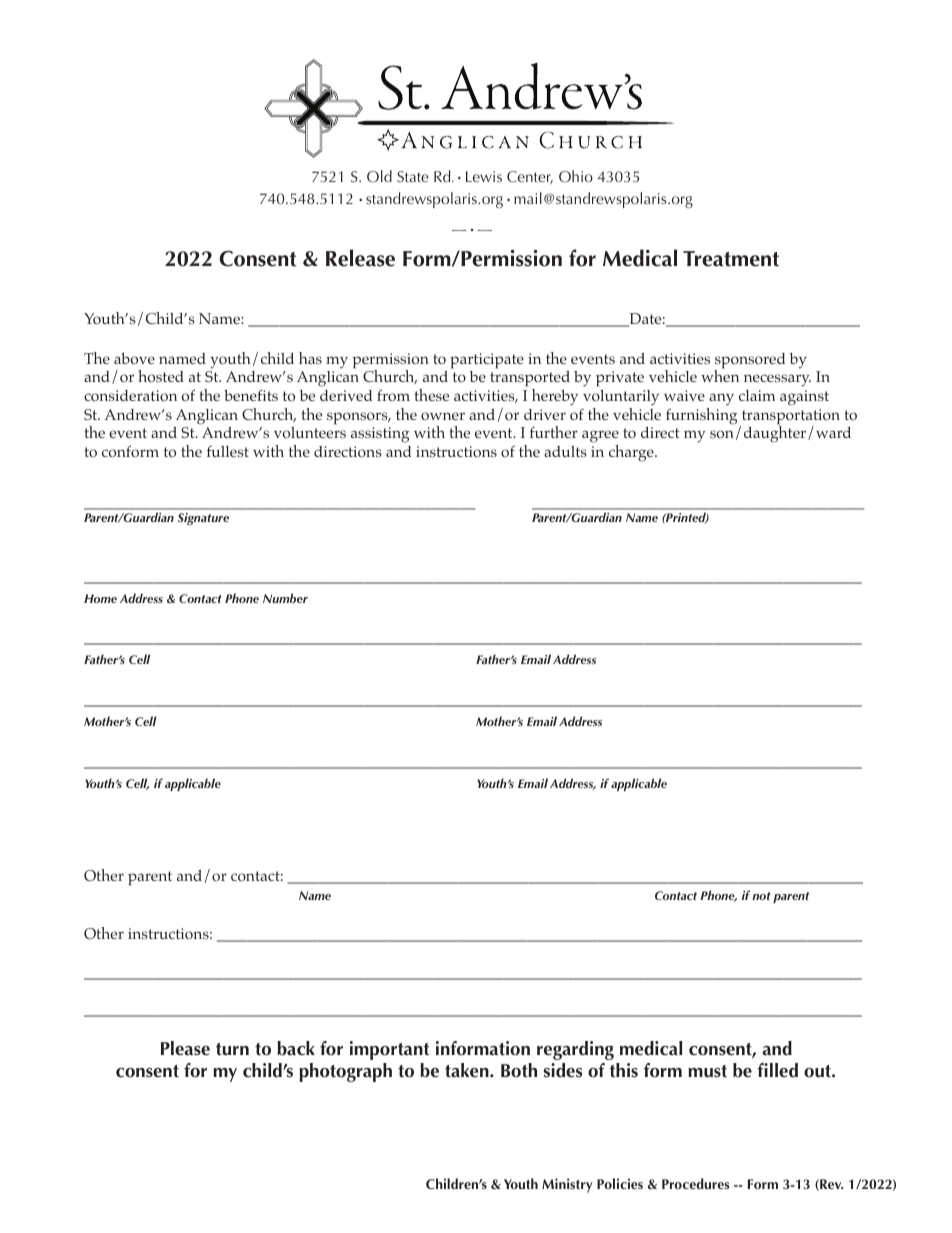  Describe the element at coordinates (632, 453) in the screenshot. I see `charge` at that location.
